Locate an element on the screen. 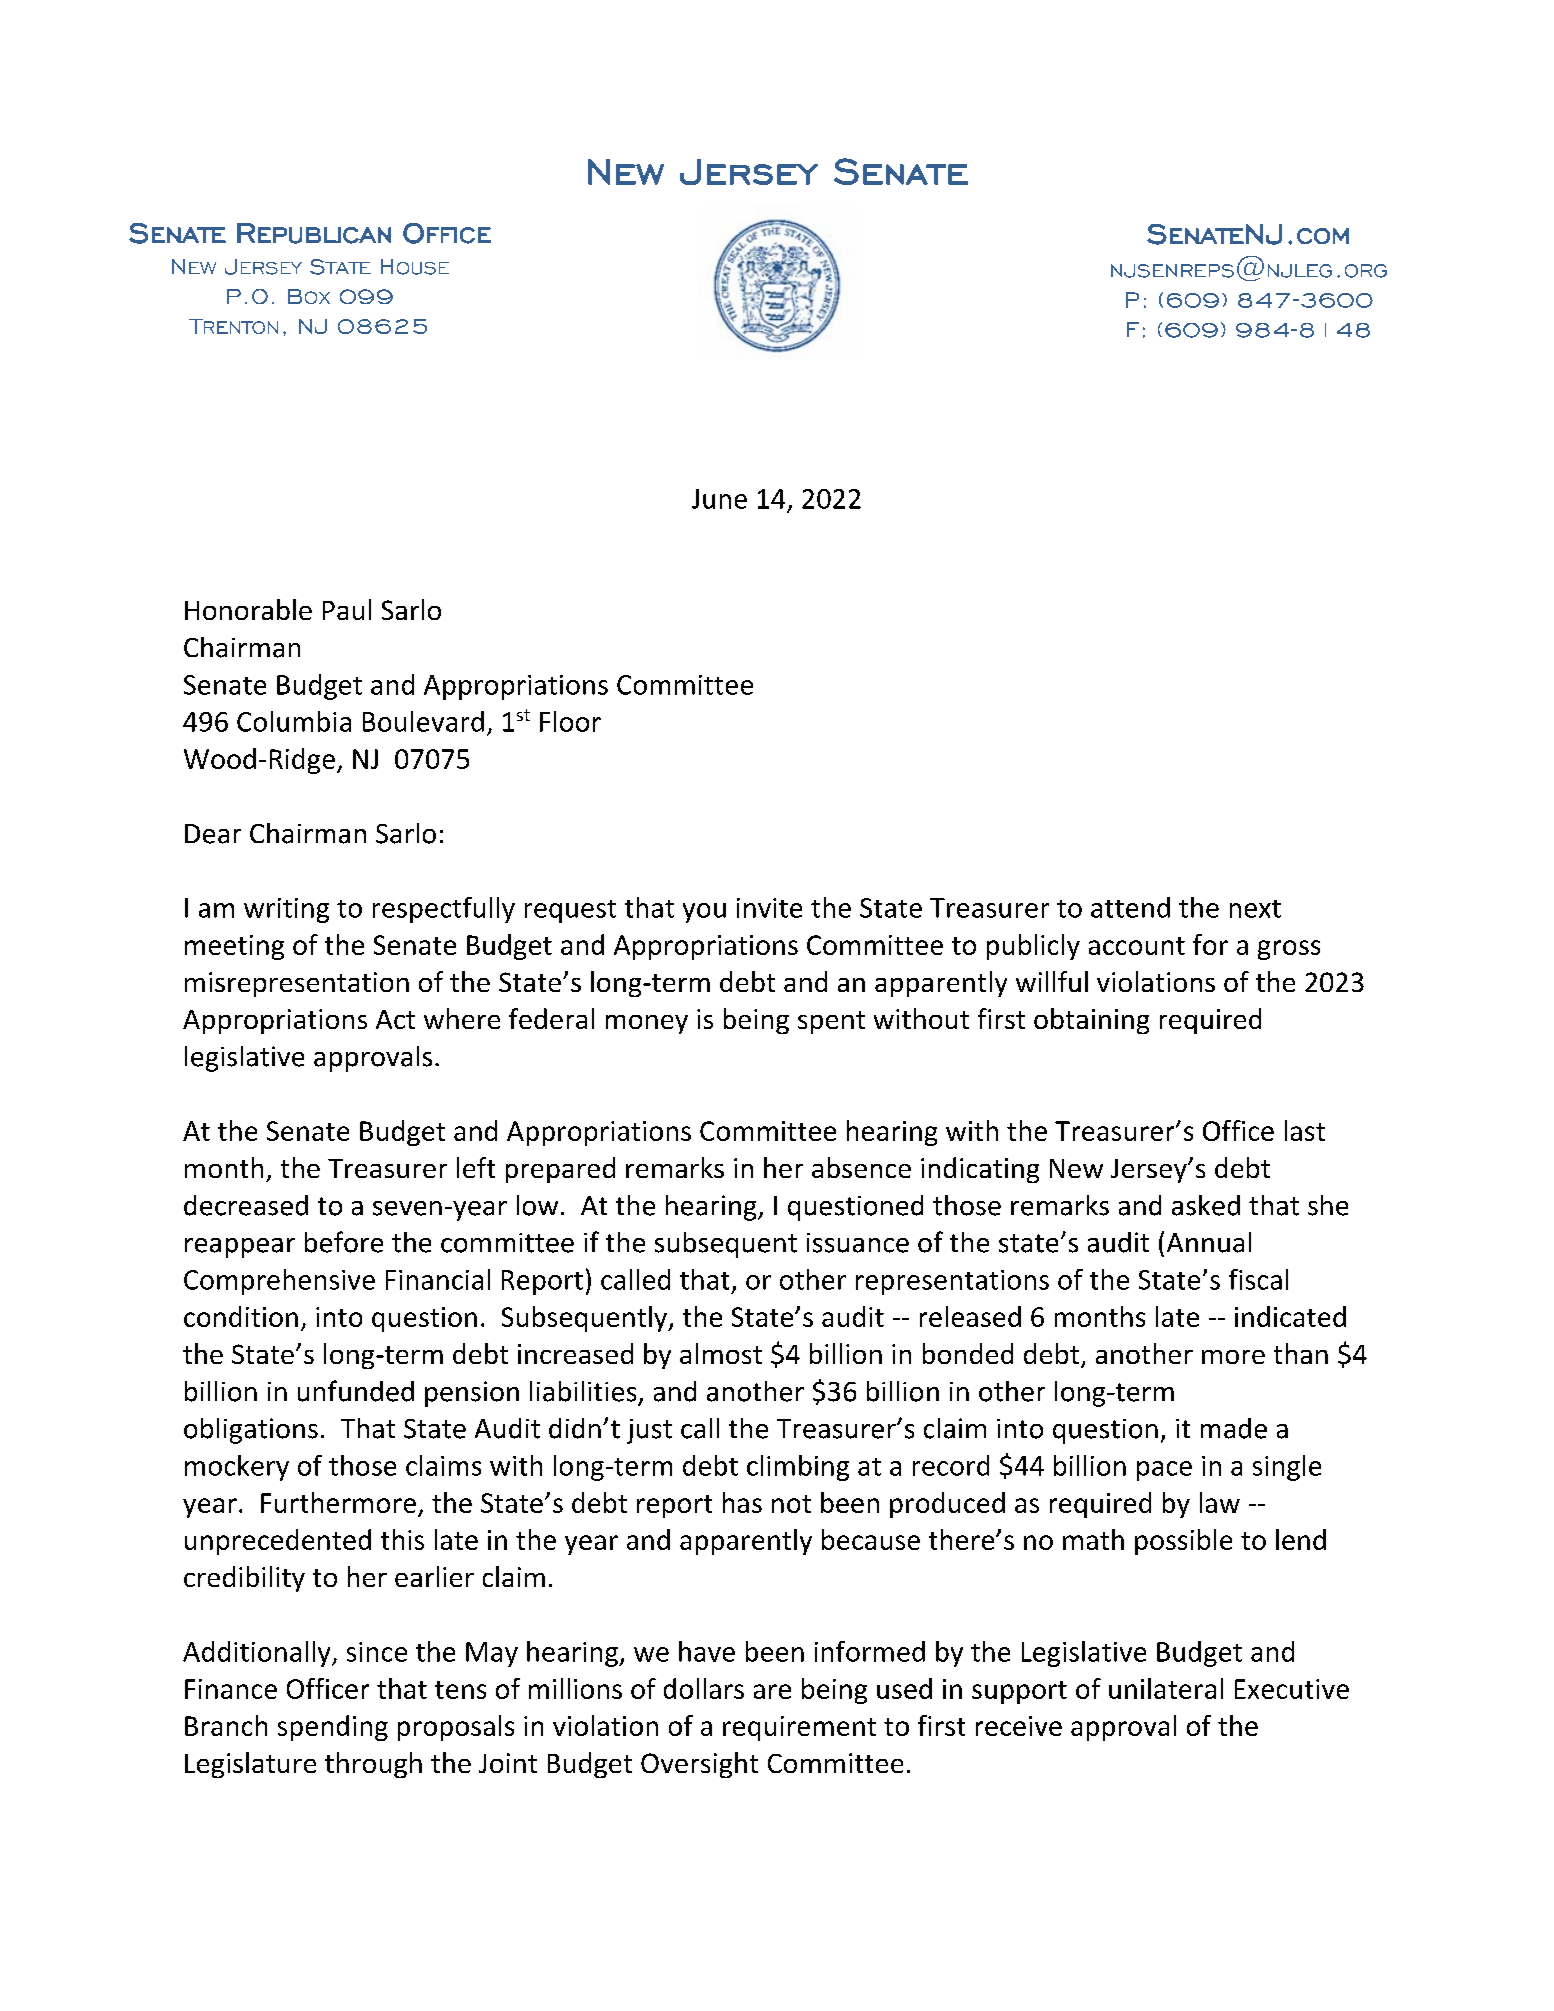 Image resolution: width=1554 pixels, height=2011 pixels. spending is located at coordinates (333, 1728).
